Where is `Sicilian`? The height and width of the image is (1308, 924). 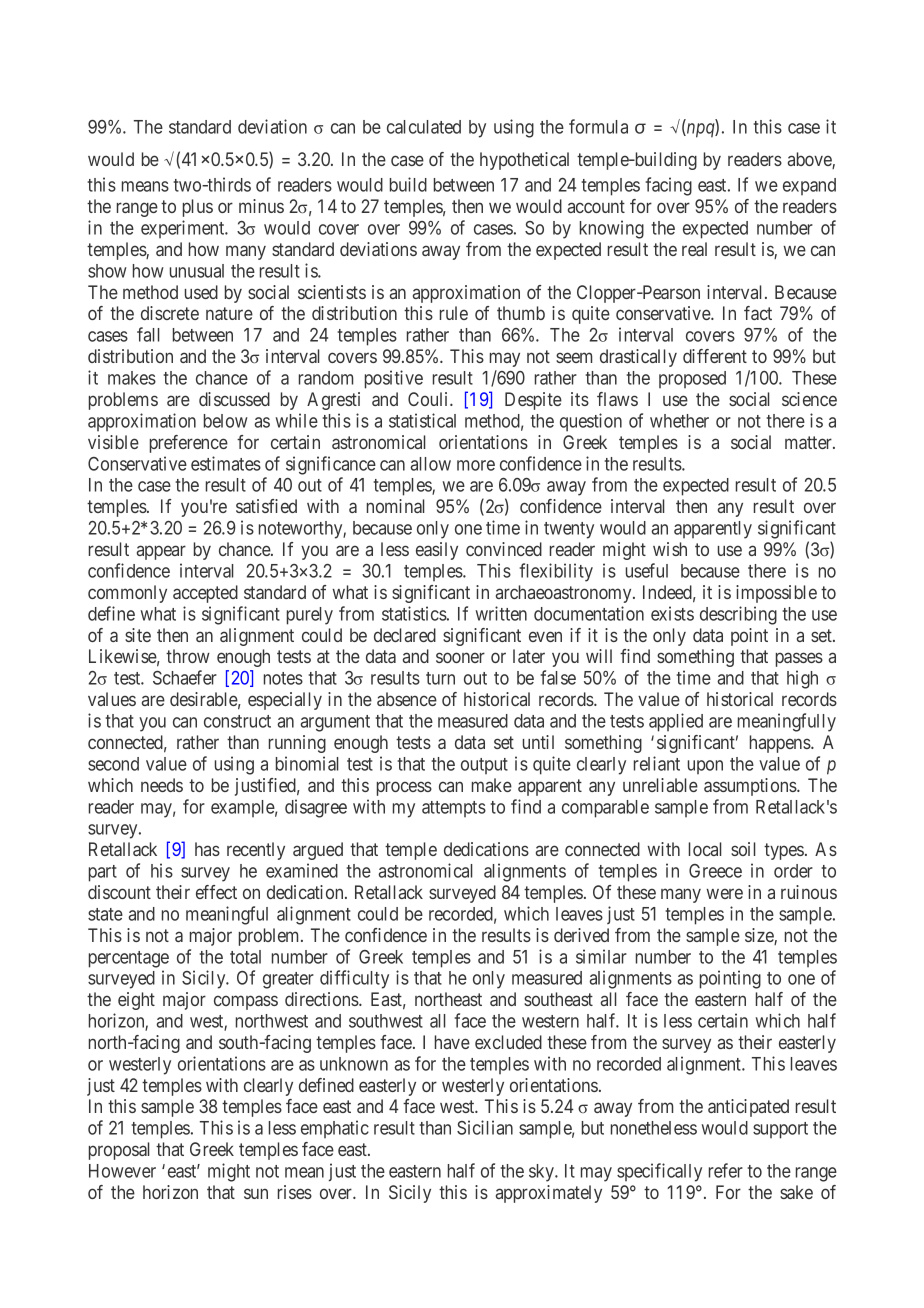
Sicilian is located at coordinates (485, 1127).
